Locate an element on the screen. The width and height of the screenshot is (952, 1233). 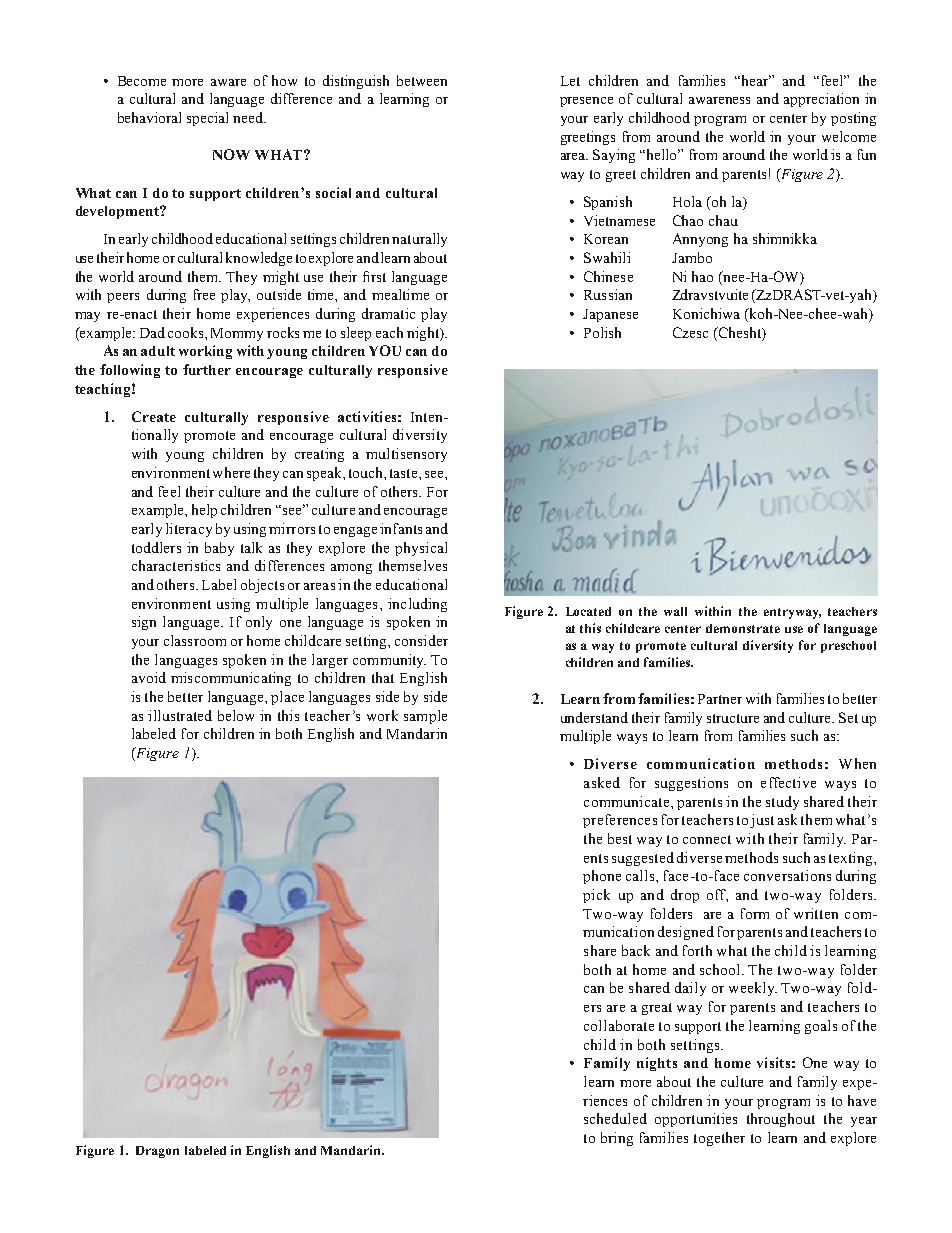
including is located at coordinates (417, 605).
